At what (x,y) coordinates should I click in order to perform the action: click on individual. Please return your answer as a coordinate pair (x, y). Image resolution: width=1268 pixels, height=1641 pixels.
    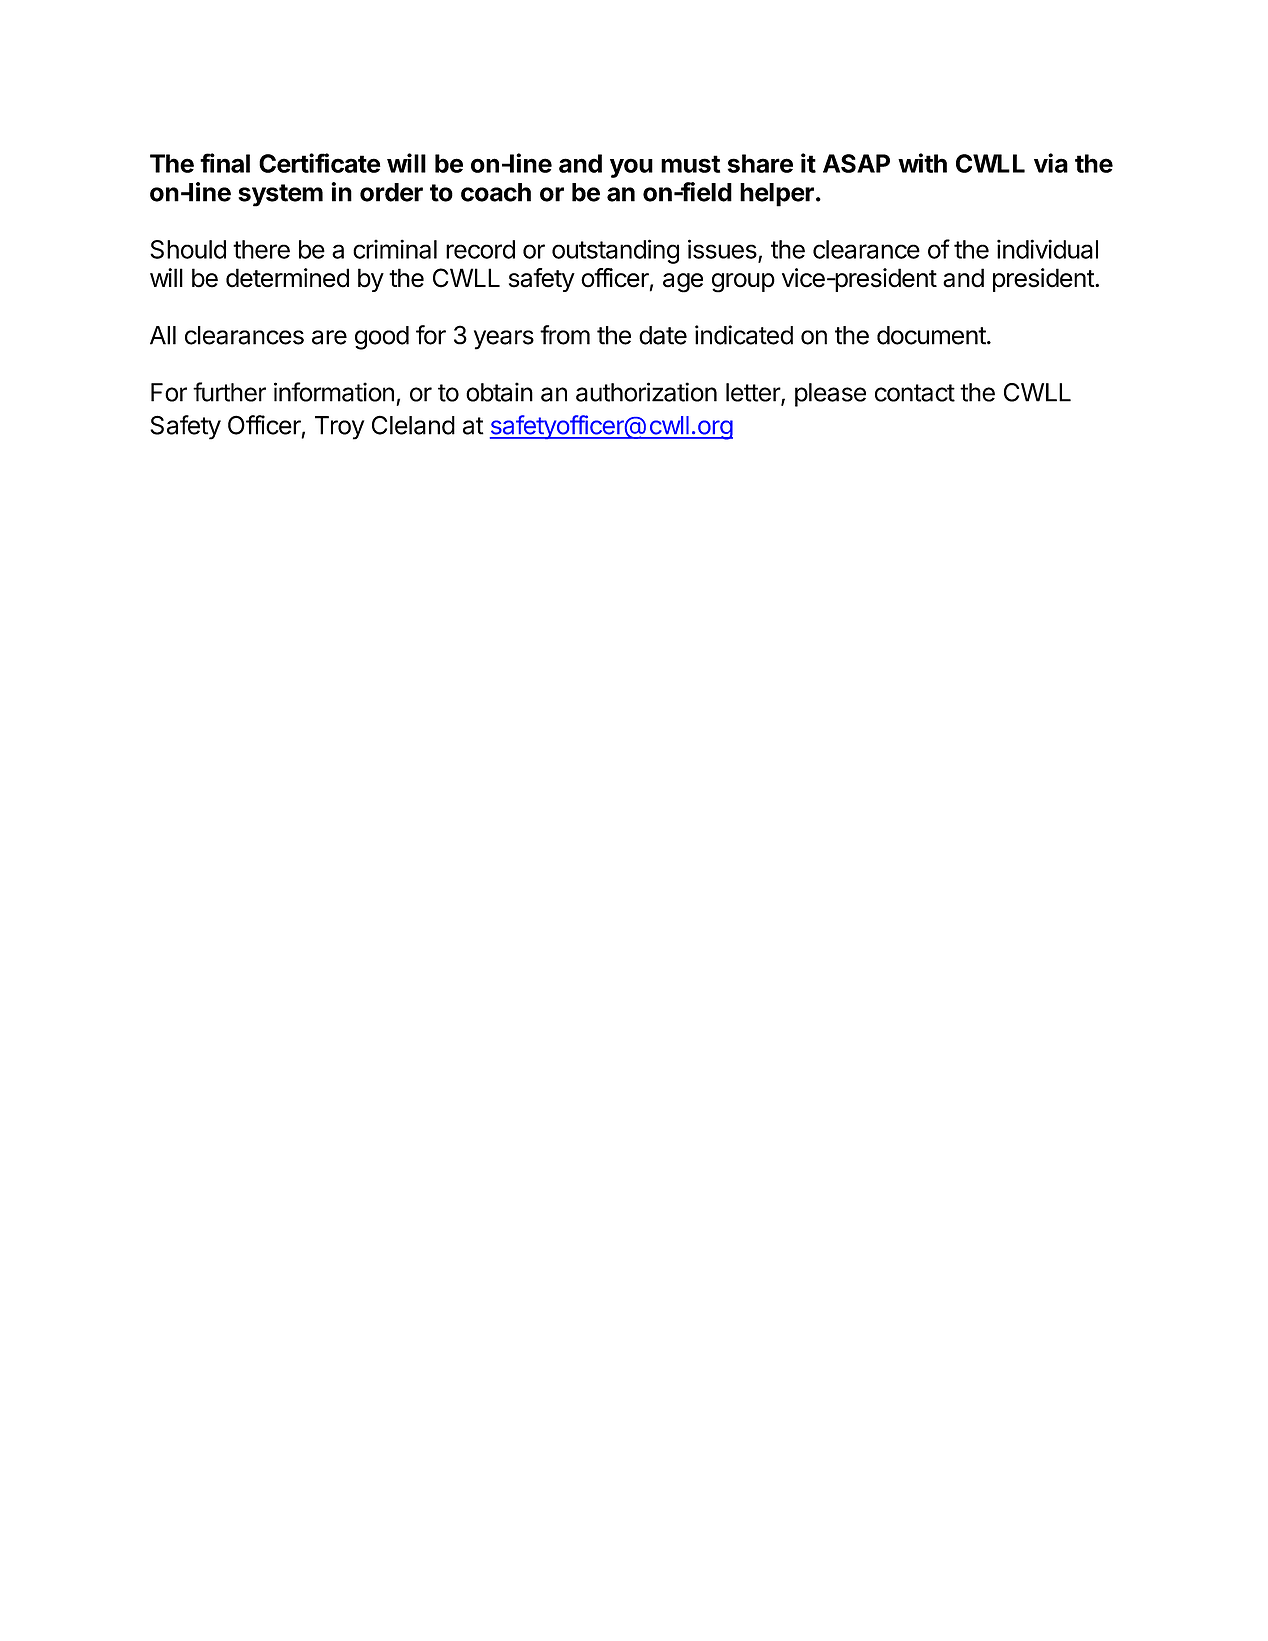
    Looking at the image, I should click on (1047, 249).
